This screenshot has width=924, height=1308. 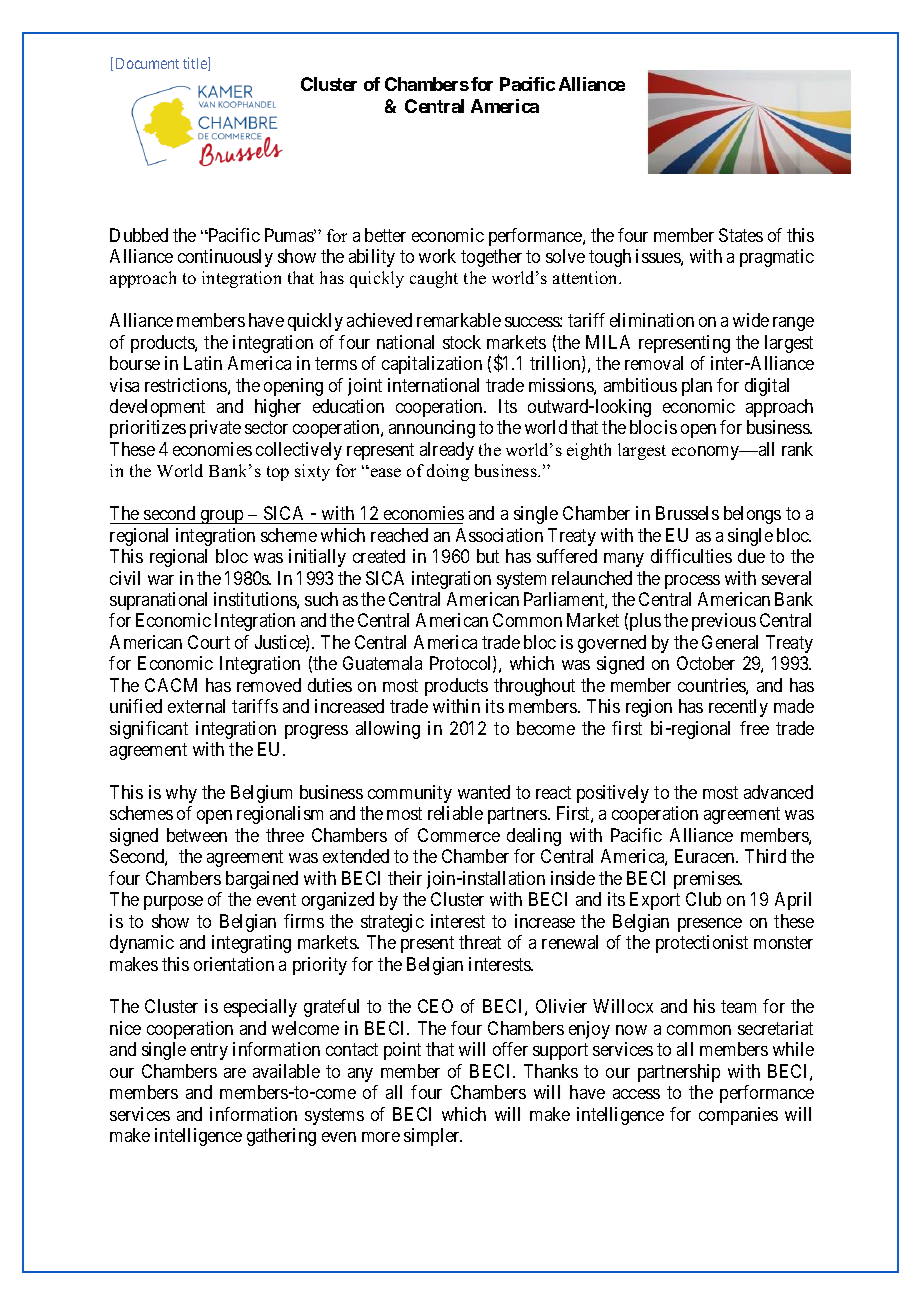 I want to click on are, so click(x=235, y=1073).
